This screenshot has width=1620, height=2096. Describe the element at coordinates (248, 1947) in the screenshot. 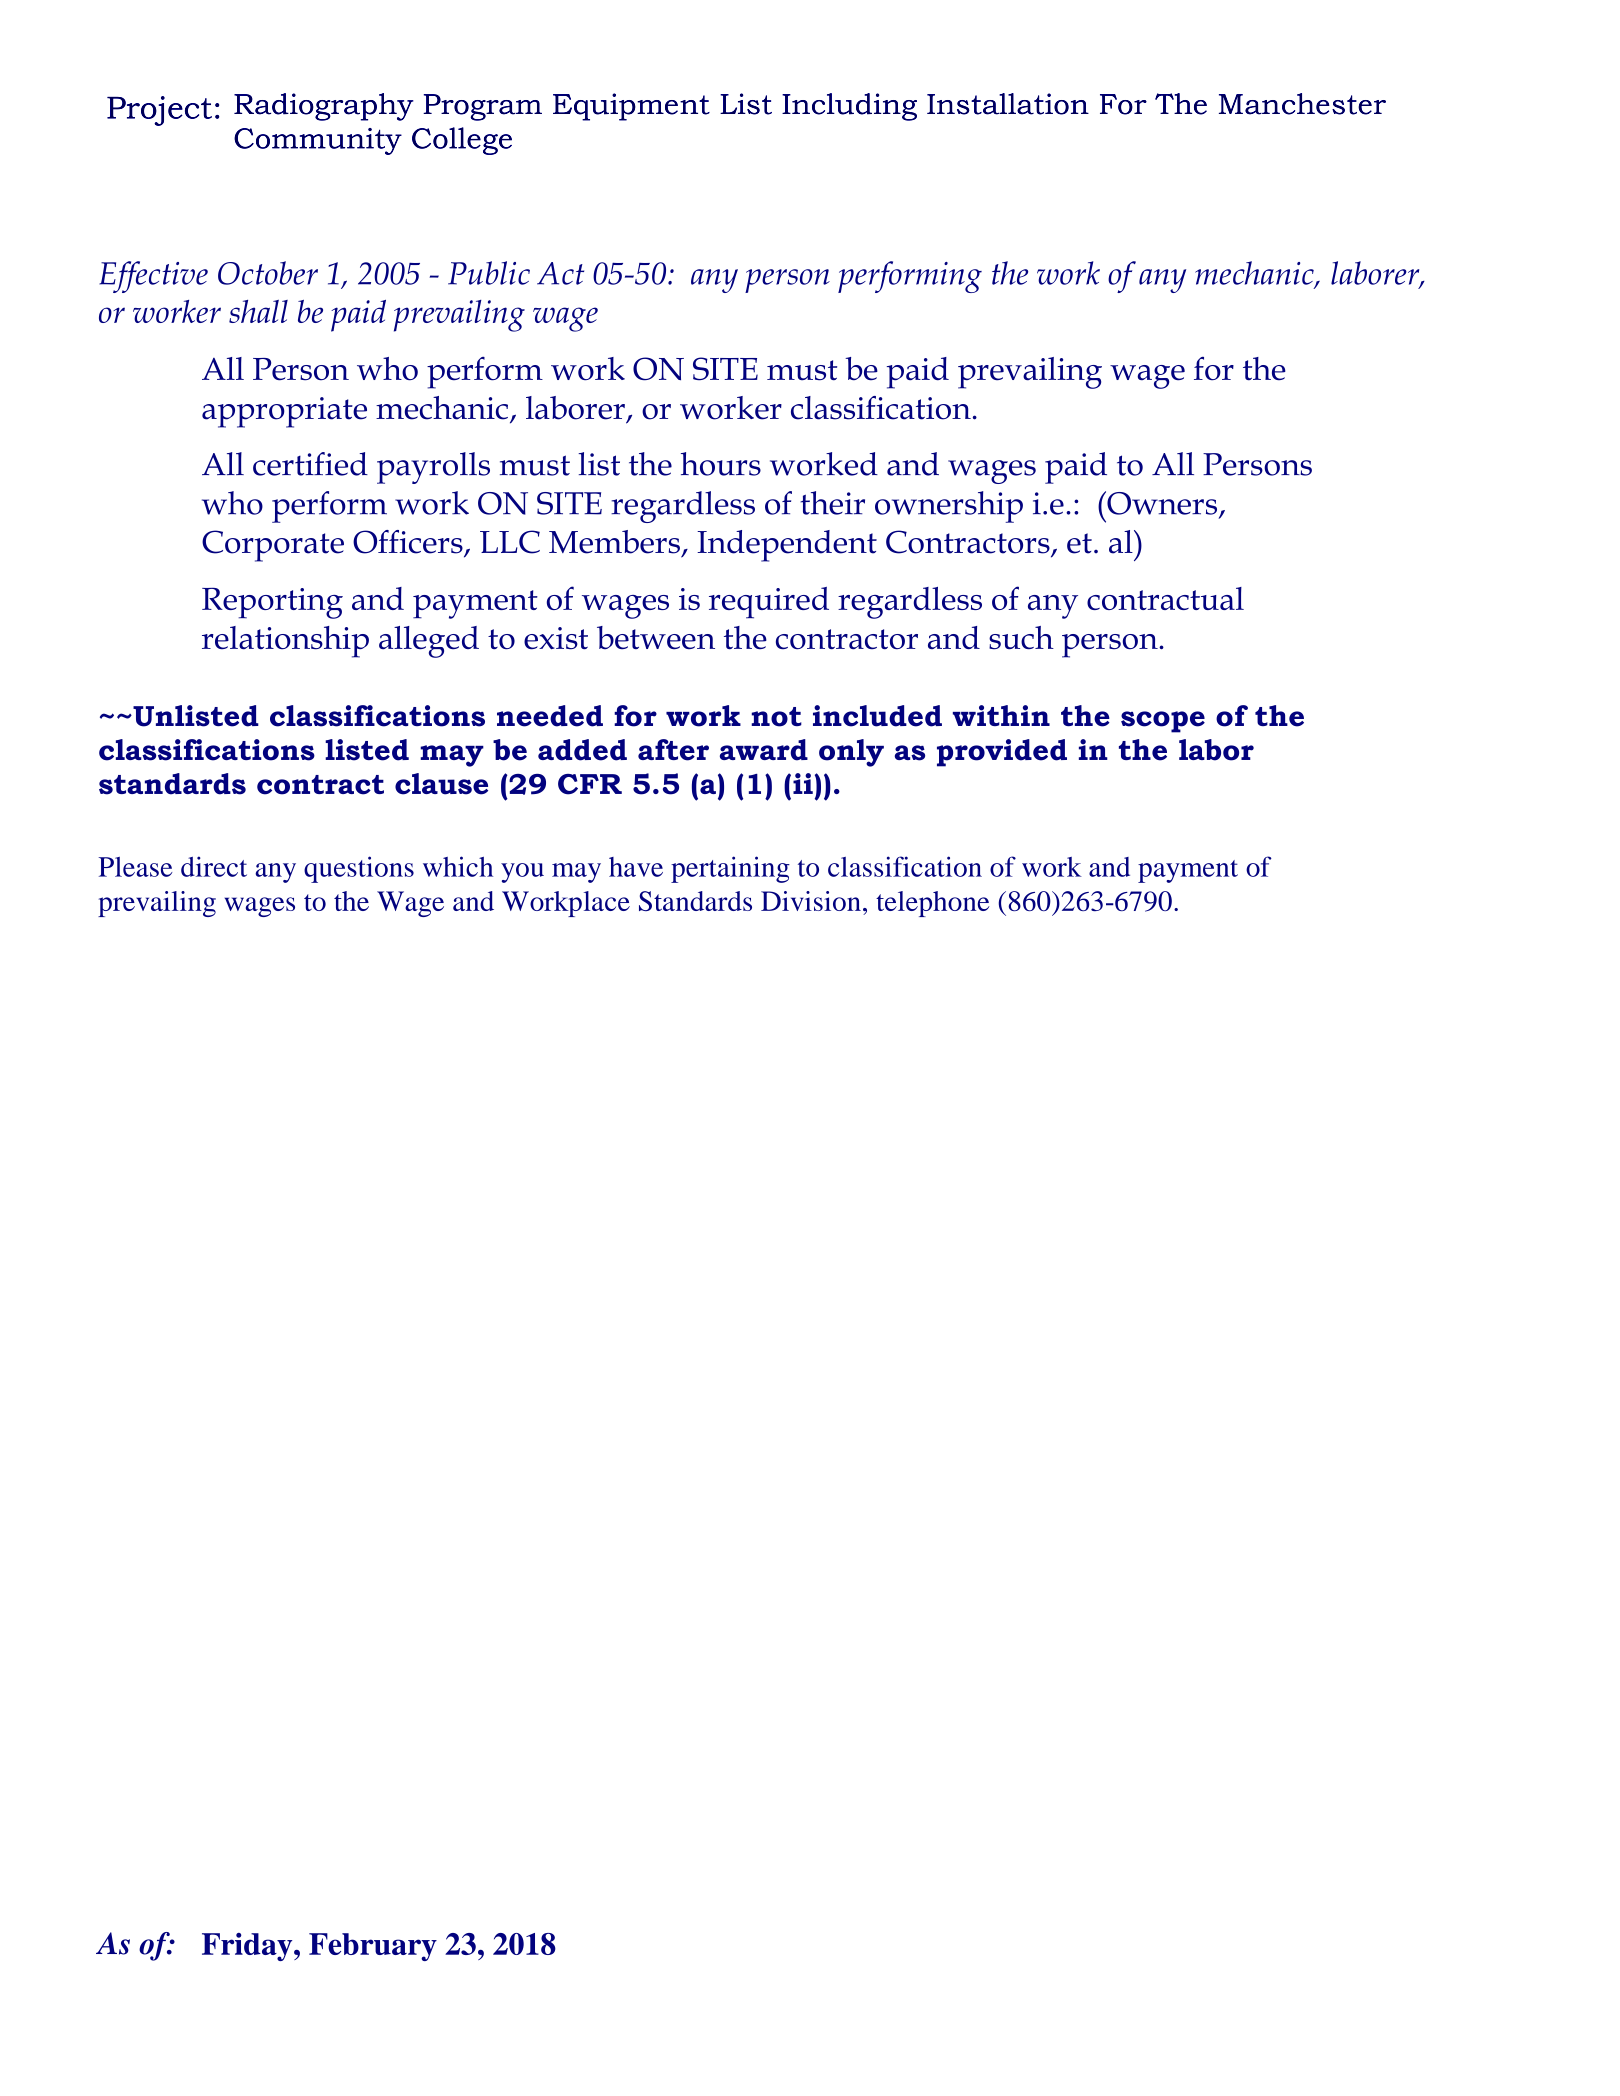

I see `Friday` at that location.
